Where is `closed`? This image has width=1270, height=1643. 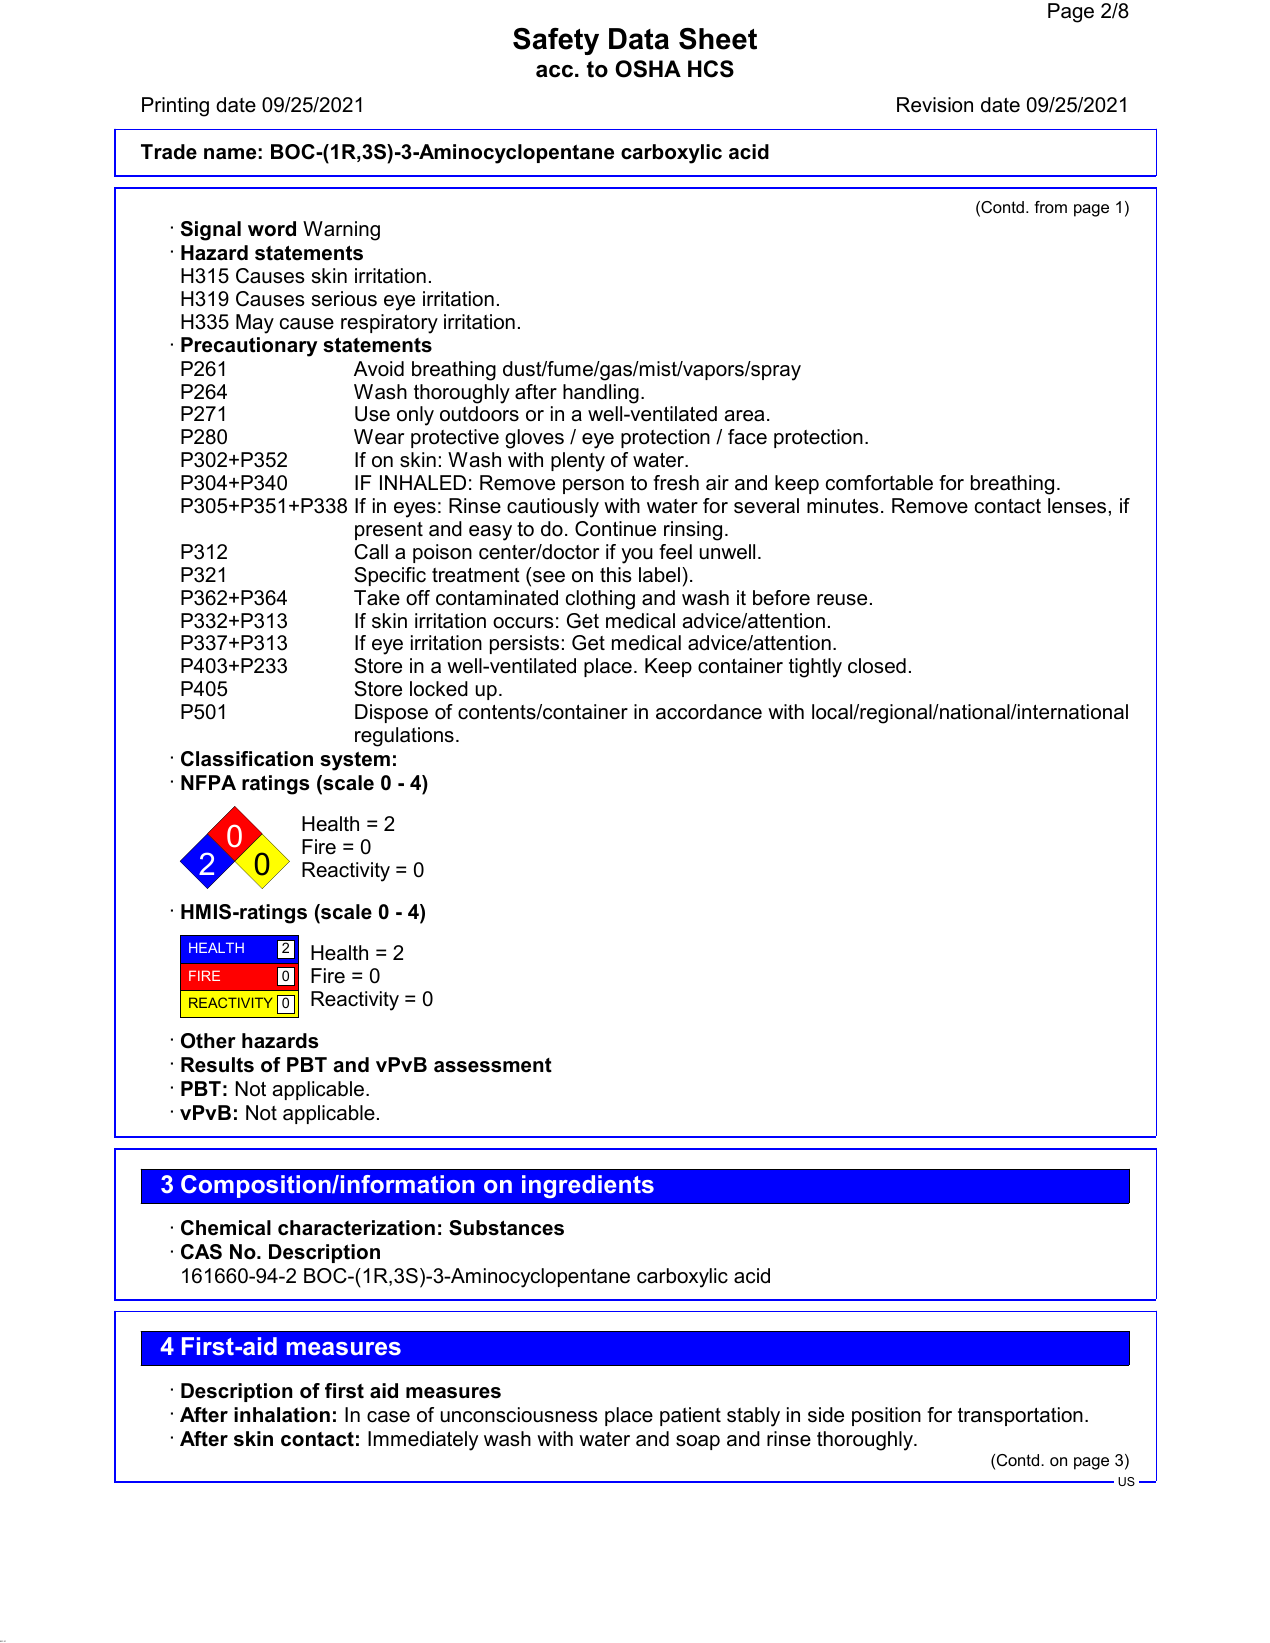
closed is located at coordinates (877, 666).
